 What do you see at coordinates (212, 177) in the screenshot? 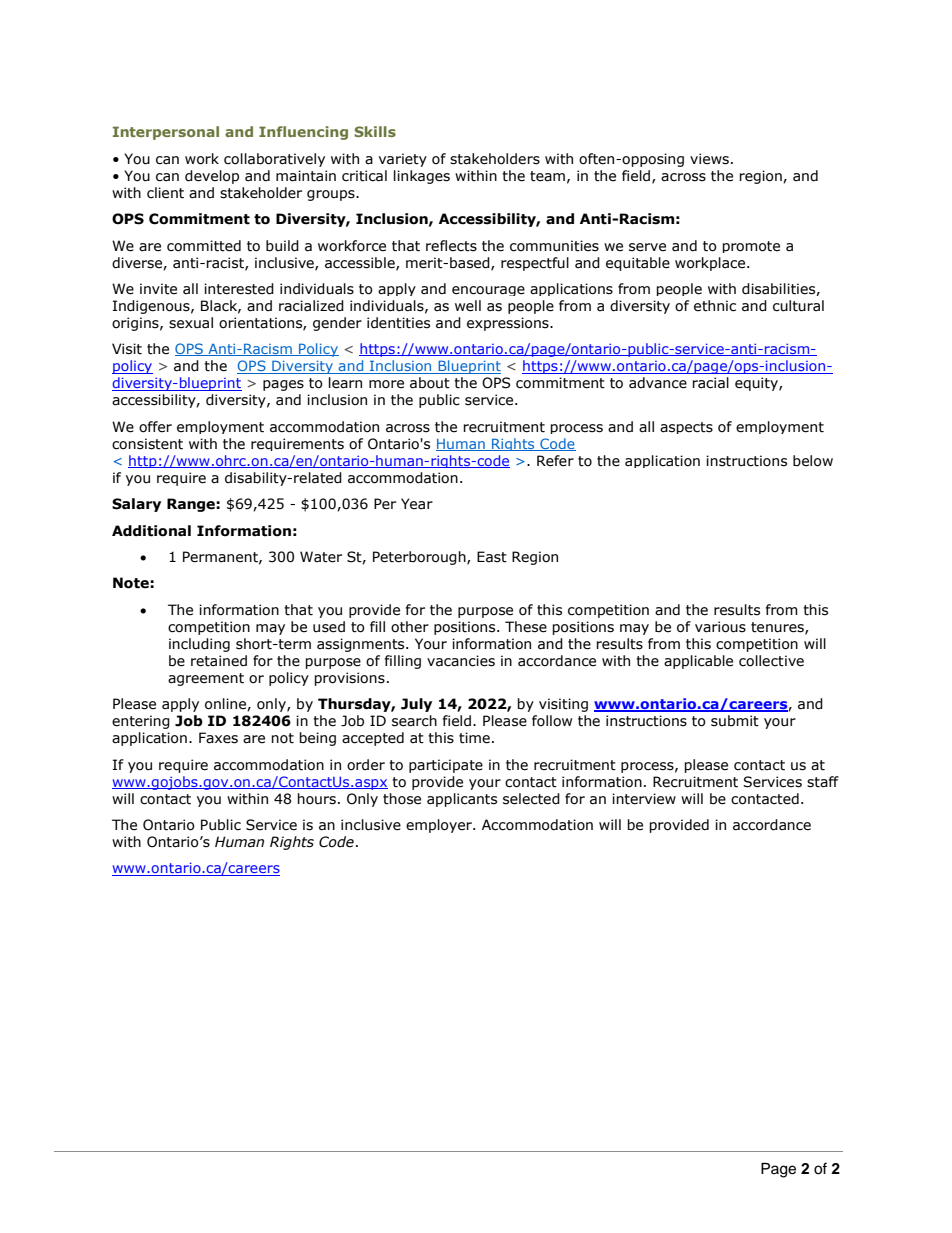
I see `develop` at bounding box center [212, 177].
